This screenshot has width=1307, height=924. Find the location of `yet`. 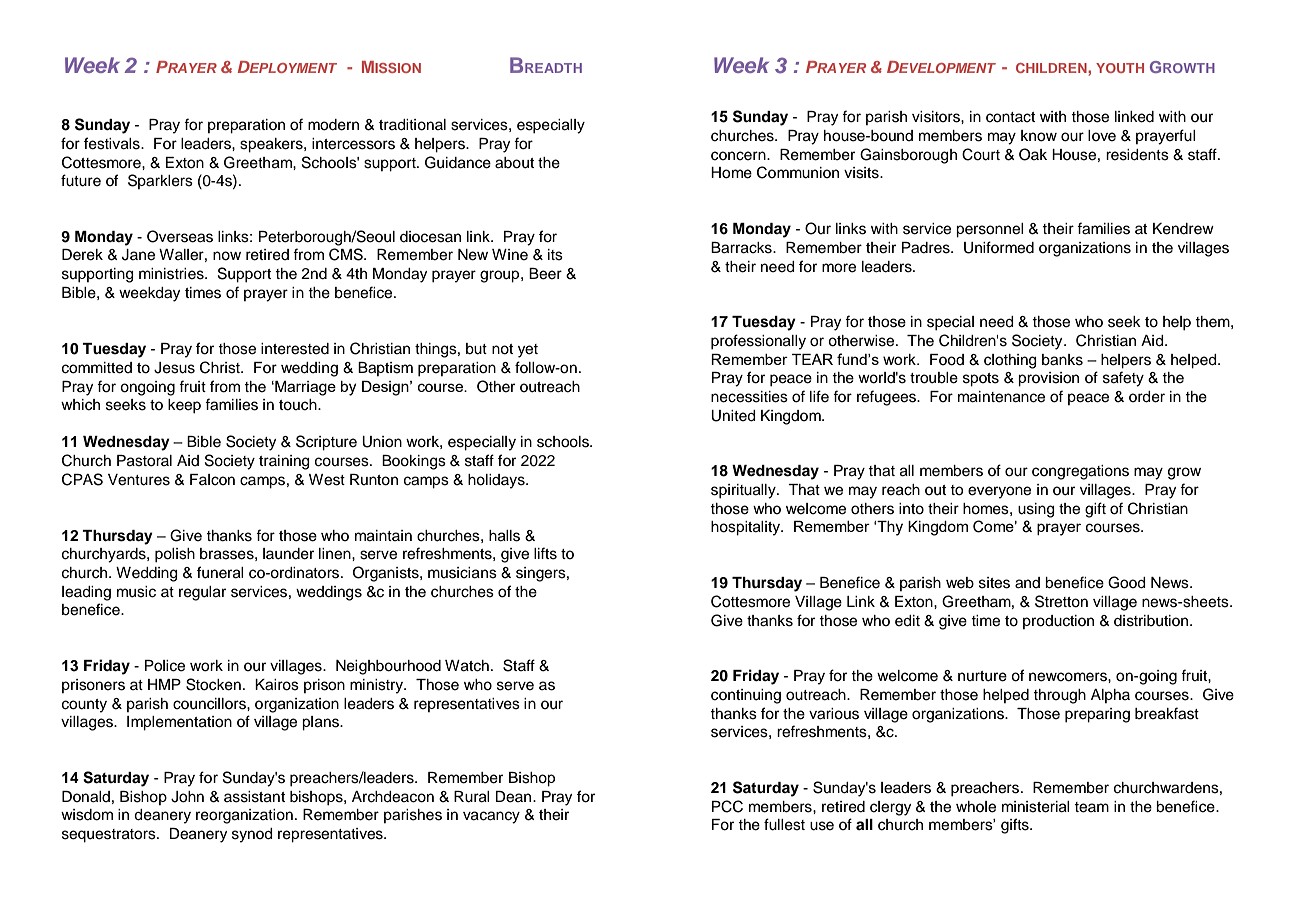

yet is located at coordinates (528, 351).
